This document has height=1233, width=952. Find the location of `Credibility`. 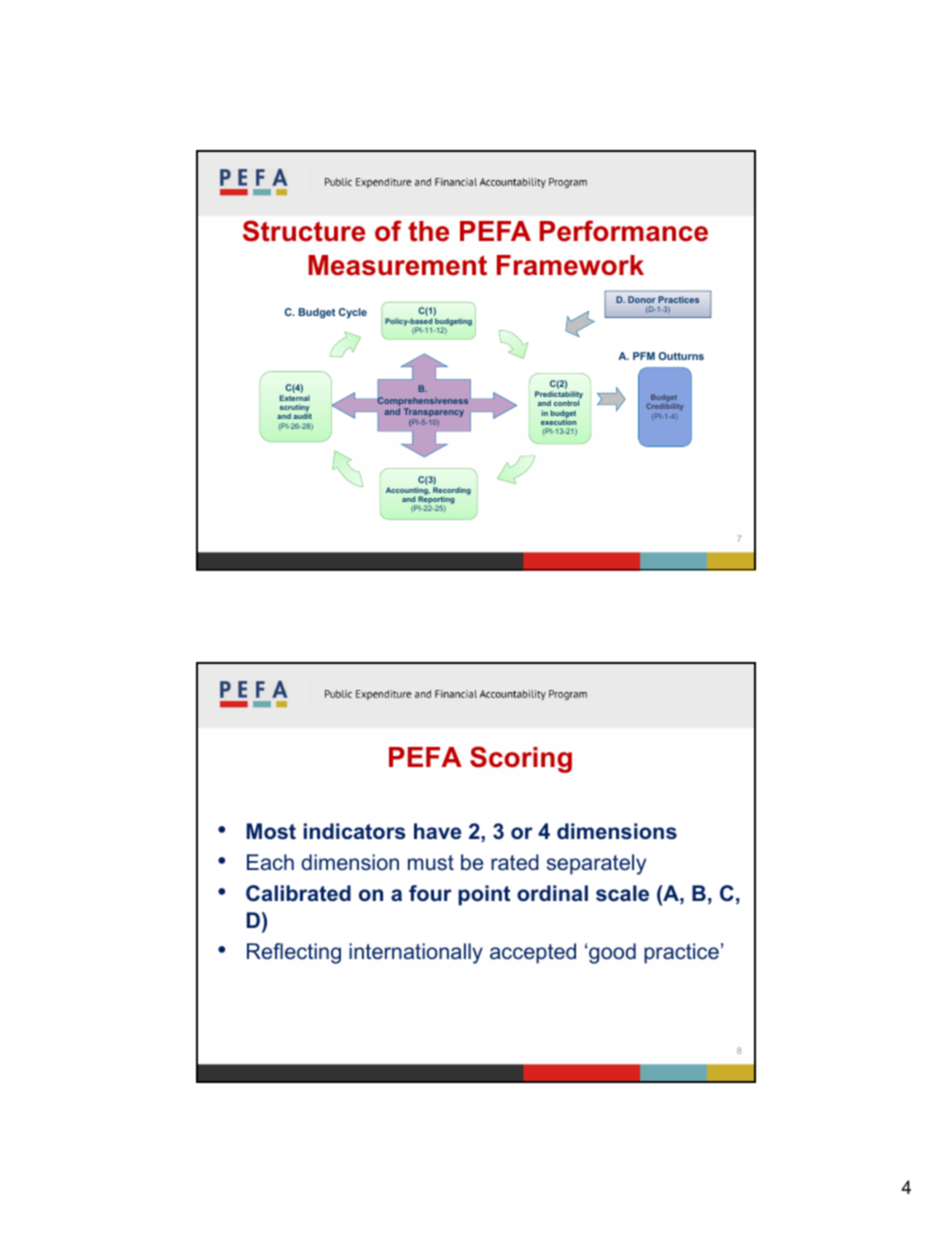

Credibility is located at coordinates (665, 408).
